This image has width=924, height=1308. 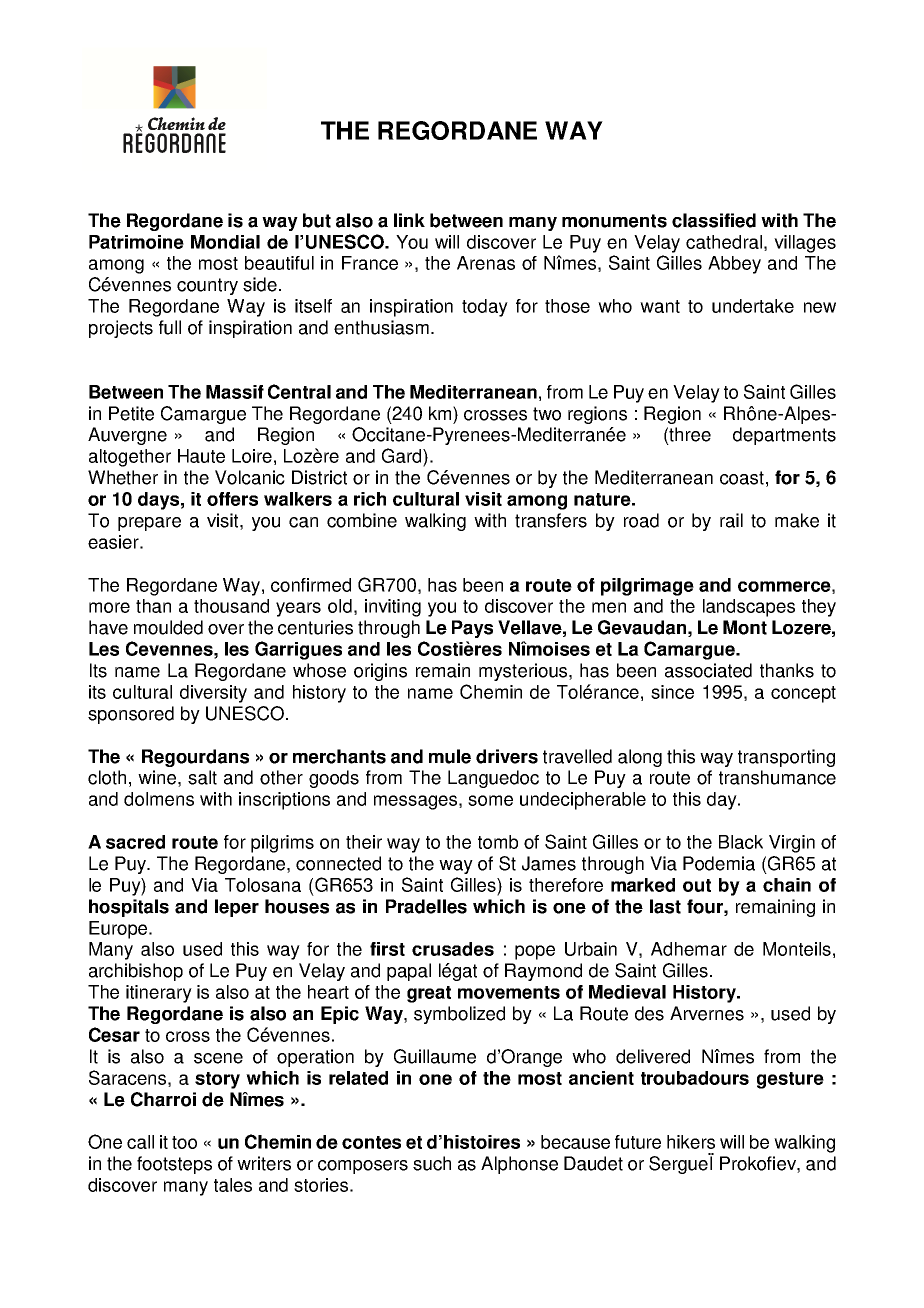 What do you see at coordinates (741, 842) in the image?
I see `Black` at bounding box center [741, 842].
